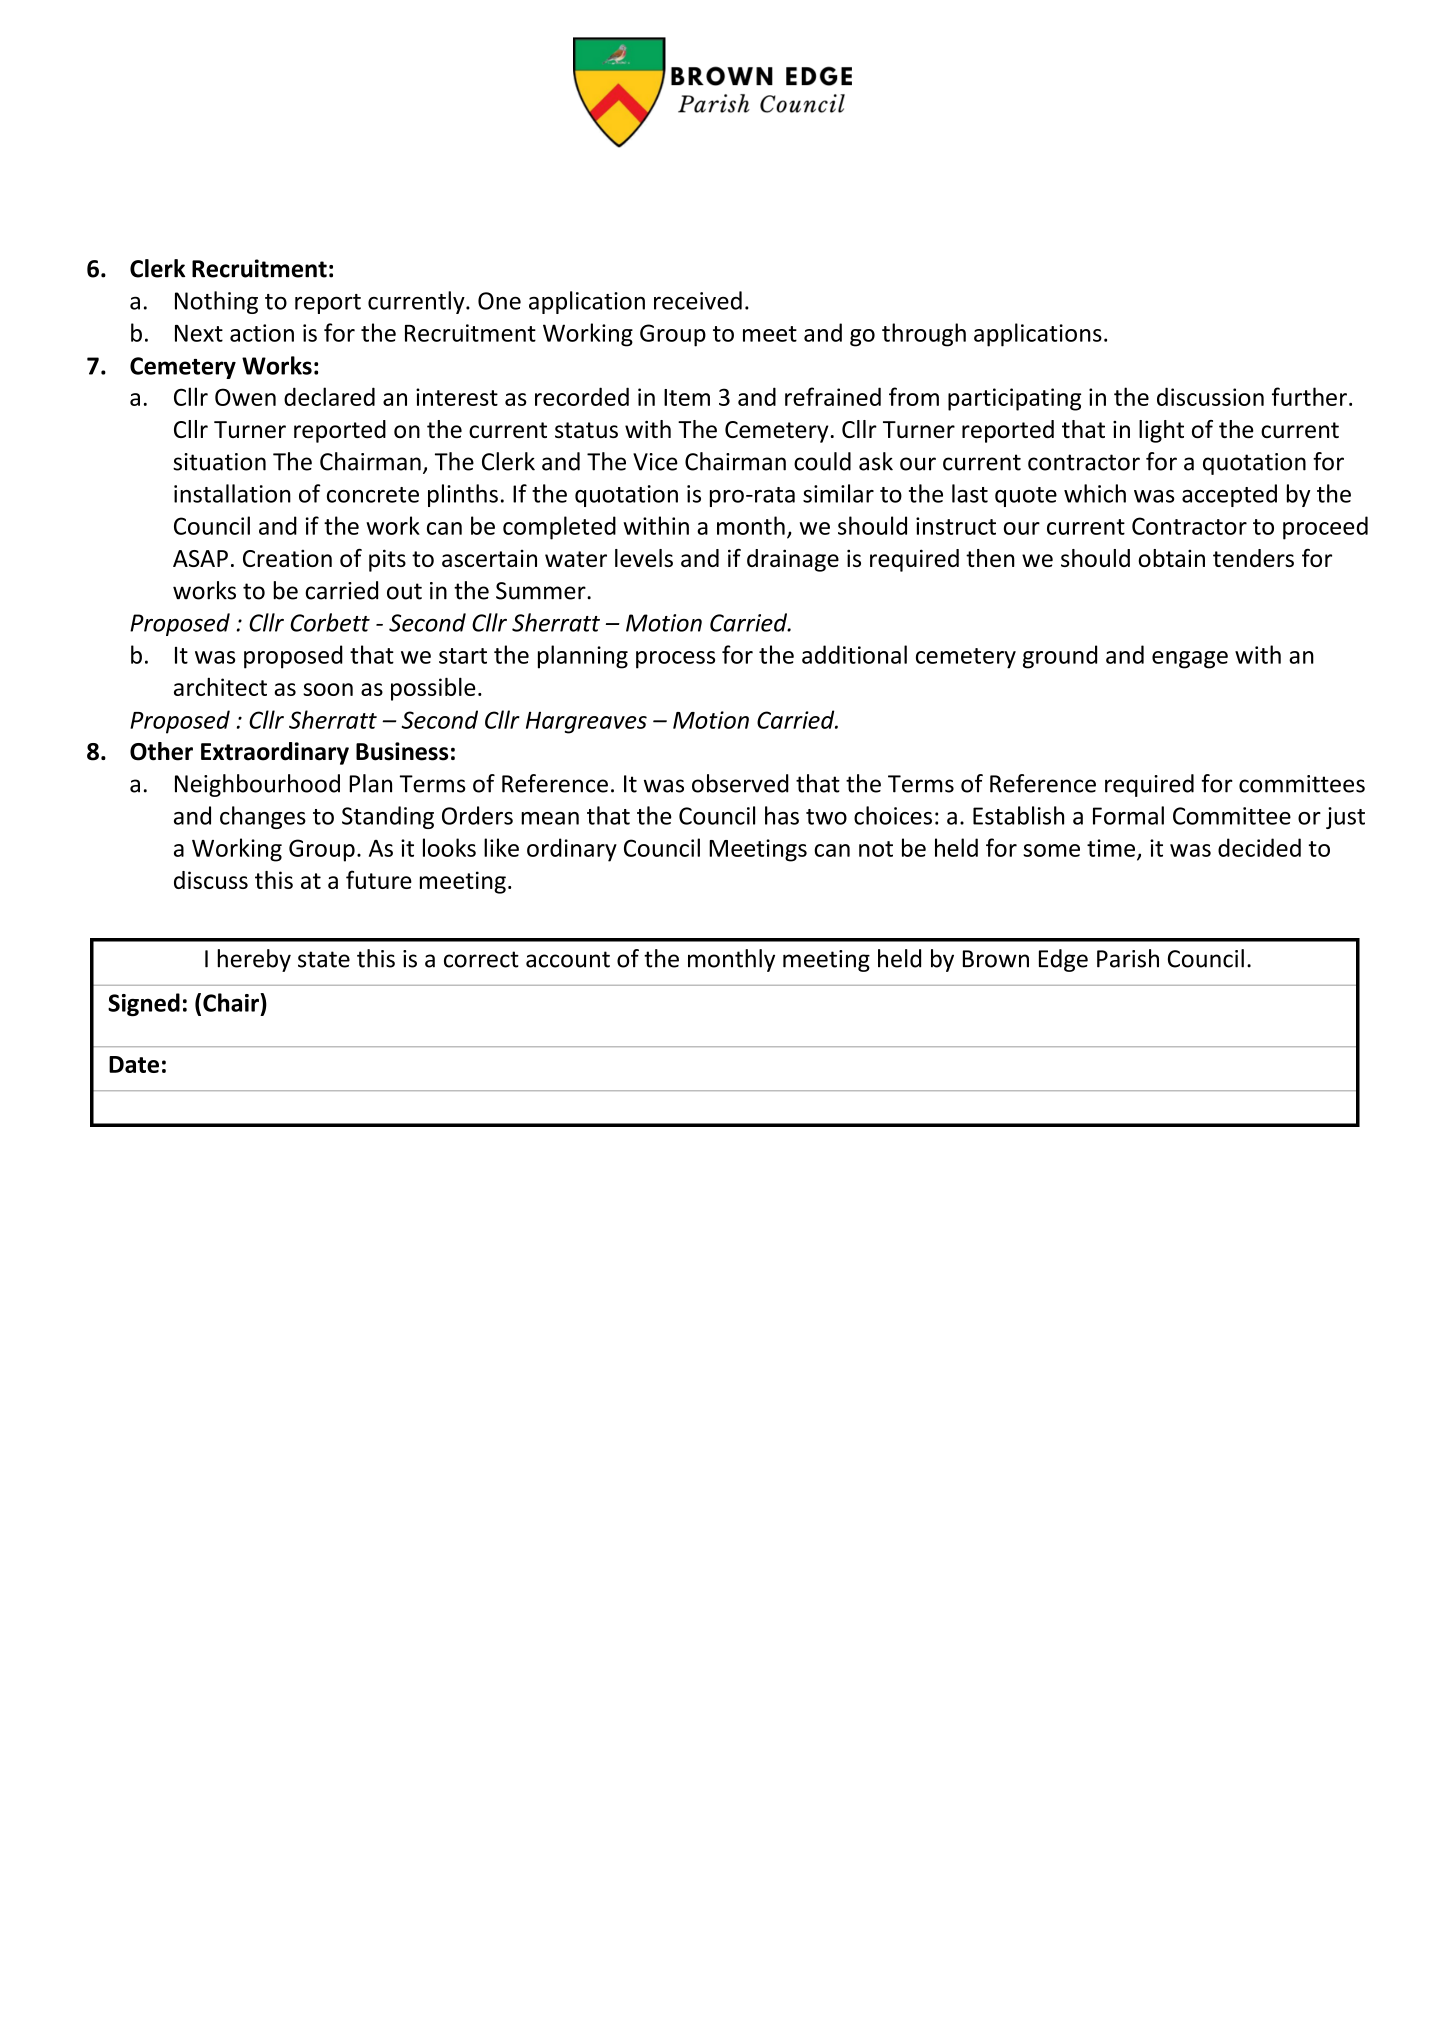 This screenshot has width=1429, height=2020. I want to click on action, so click(262, 333).
